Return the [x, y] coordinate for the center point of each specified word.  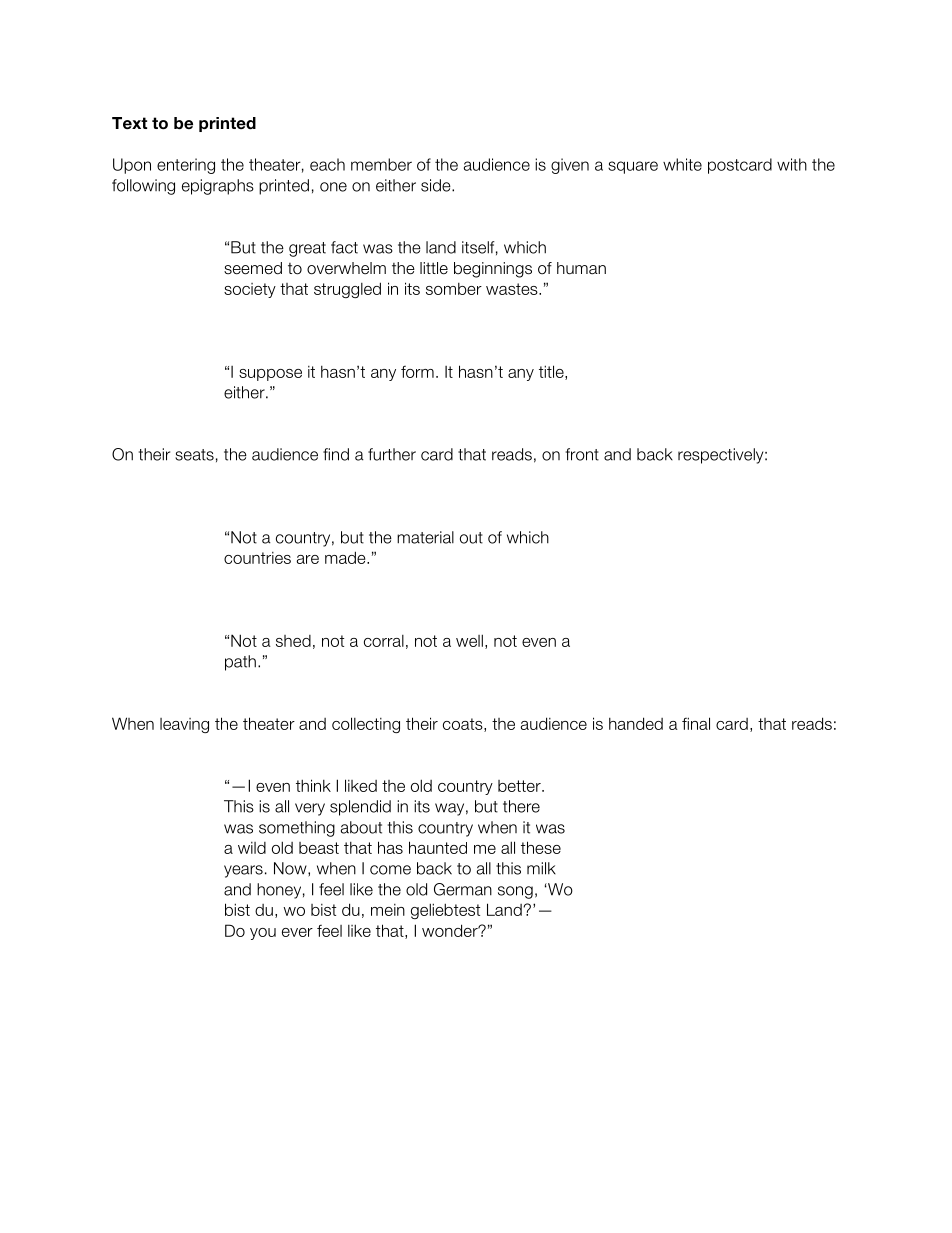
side [437, 185]
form [417, 372]
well [469, 640]
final [696, 723]
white [682, 164]
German [463, 889]
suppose [270, 375]
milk [541, 868]
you [263, 934]
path [240, 663]
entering [186, 166]
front [582, 454]
